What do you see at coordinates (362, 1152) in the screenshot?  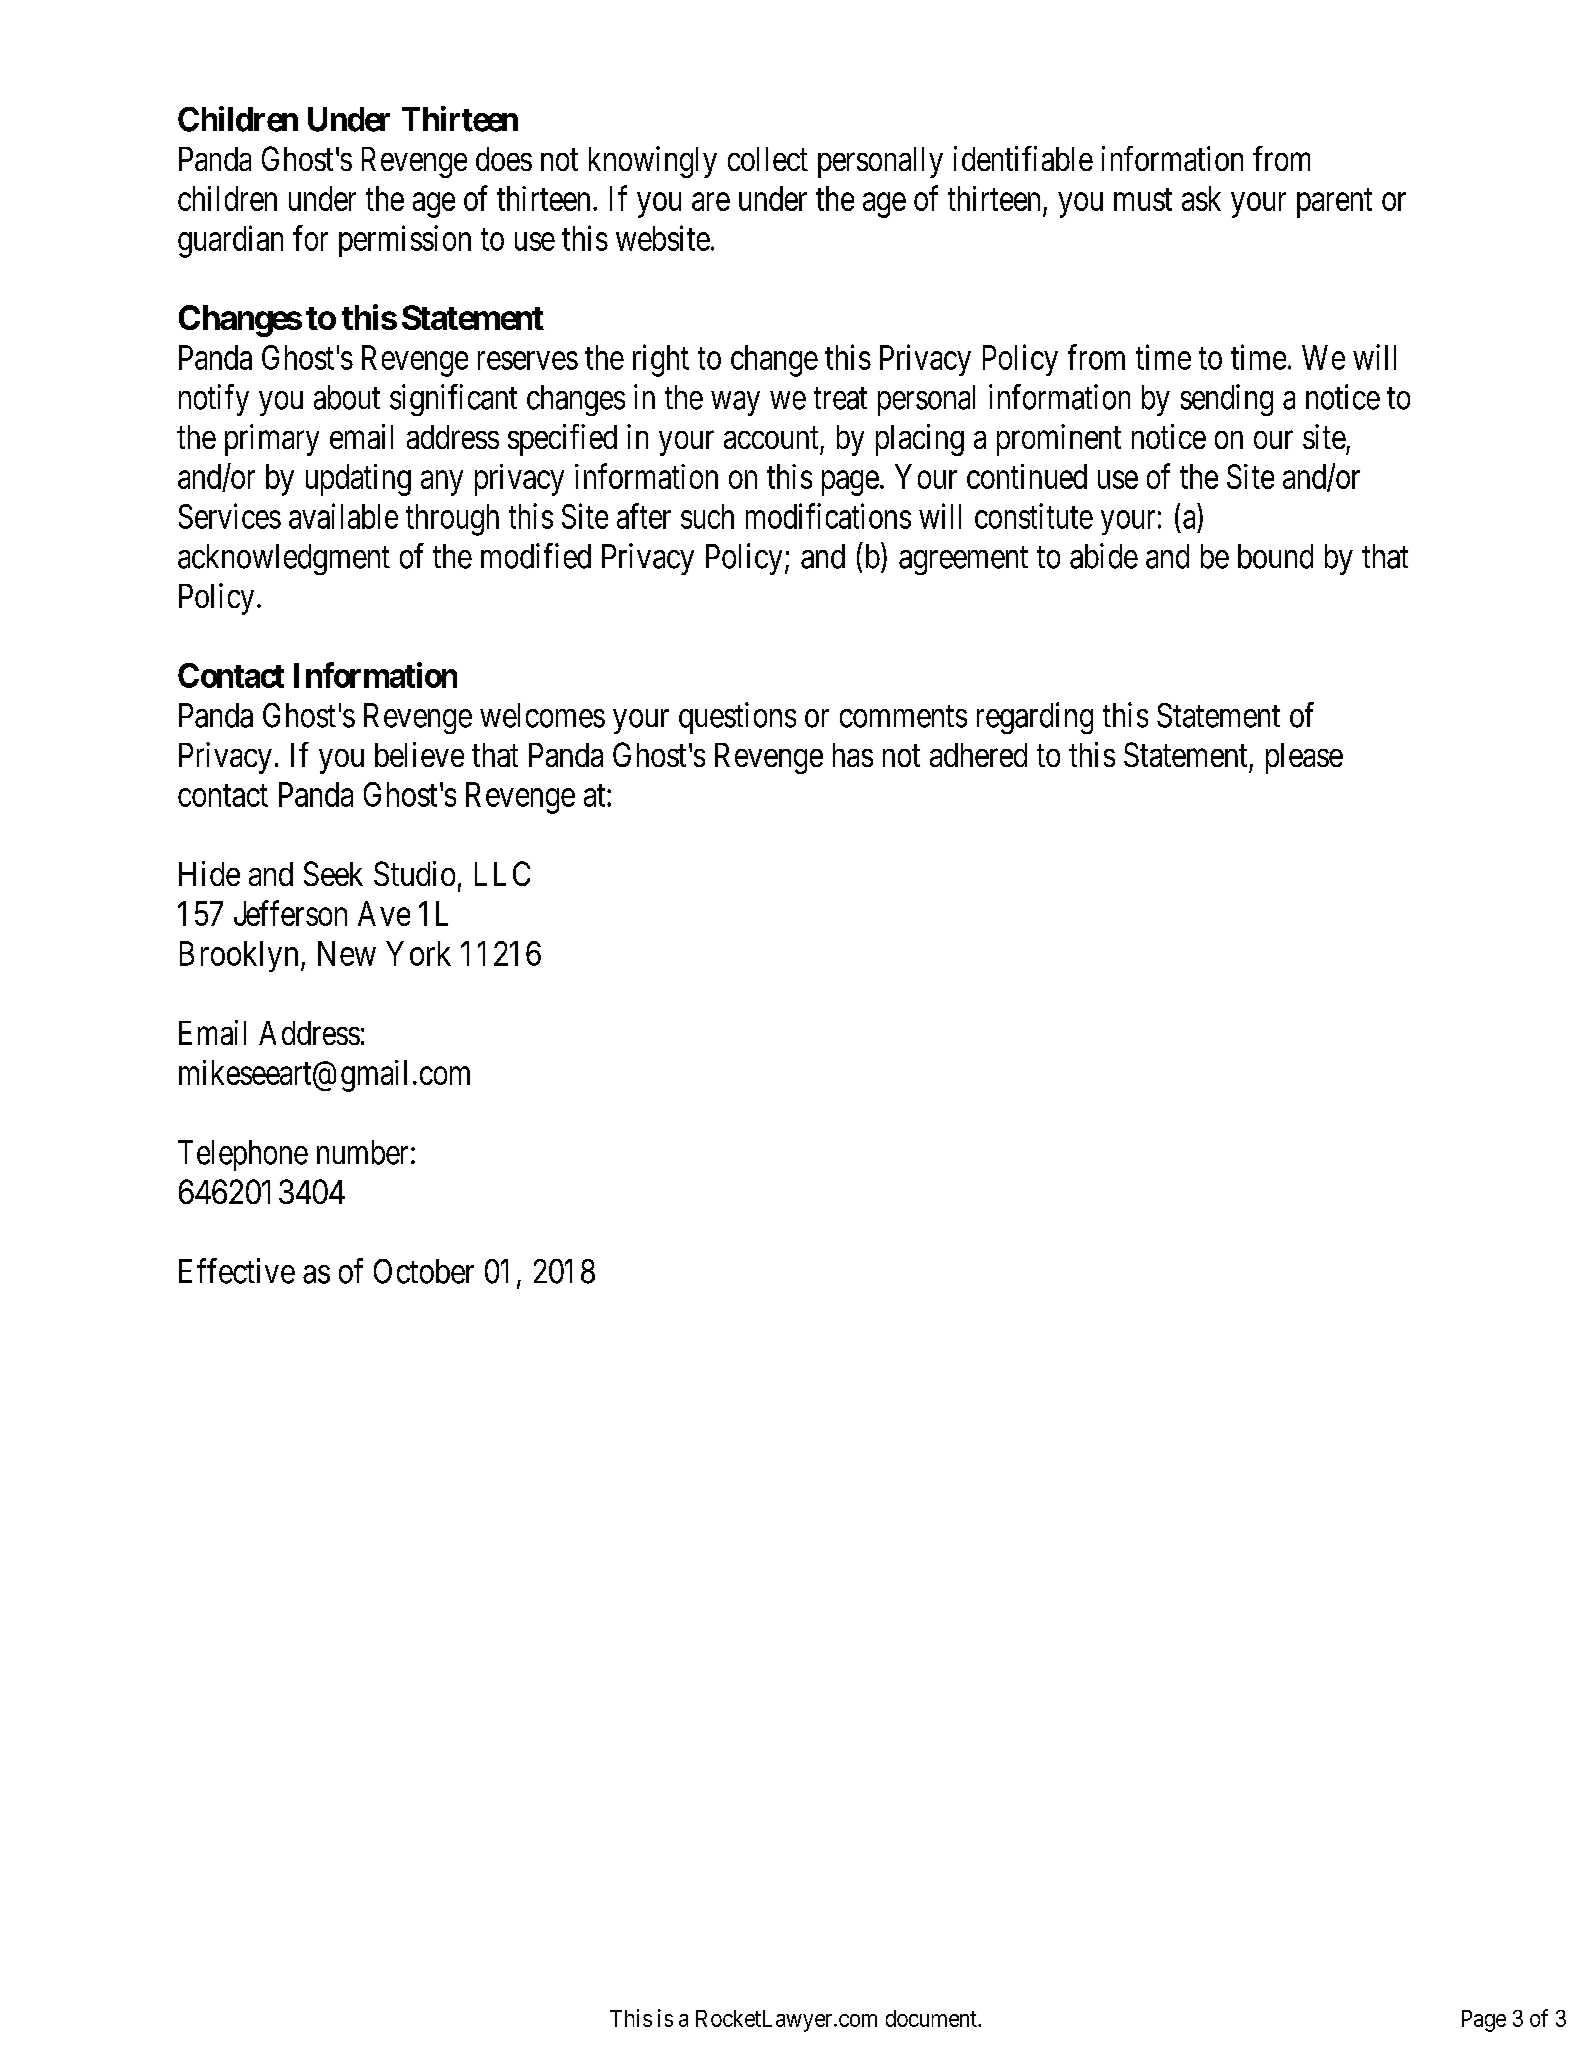 I see `number` at bounding box center [362, 1152].
